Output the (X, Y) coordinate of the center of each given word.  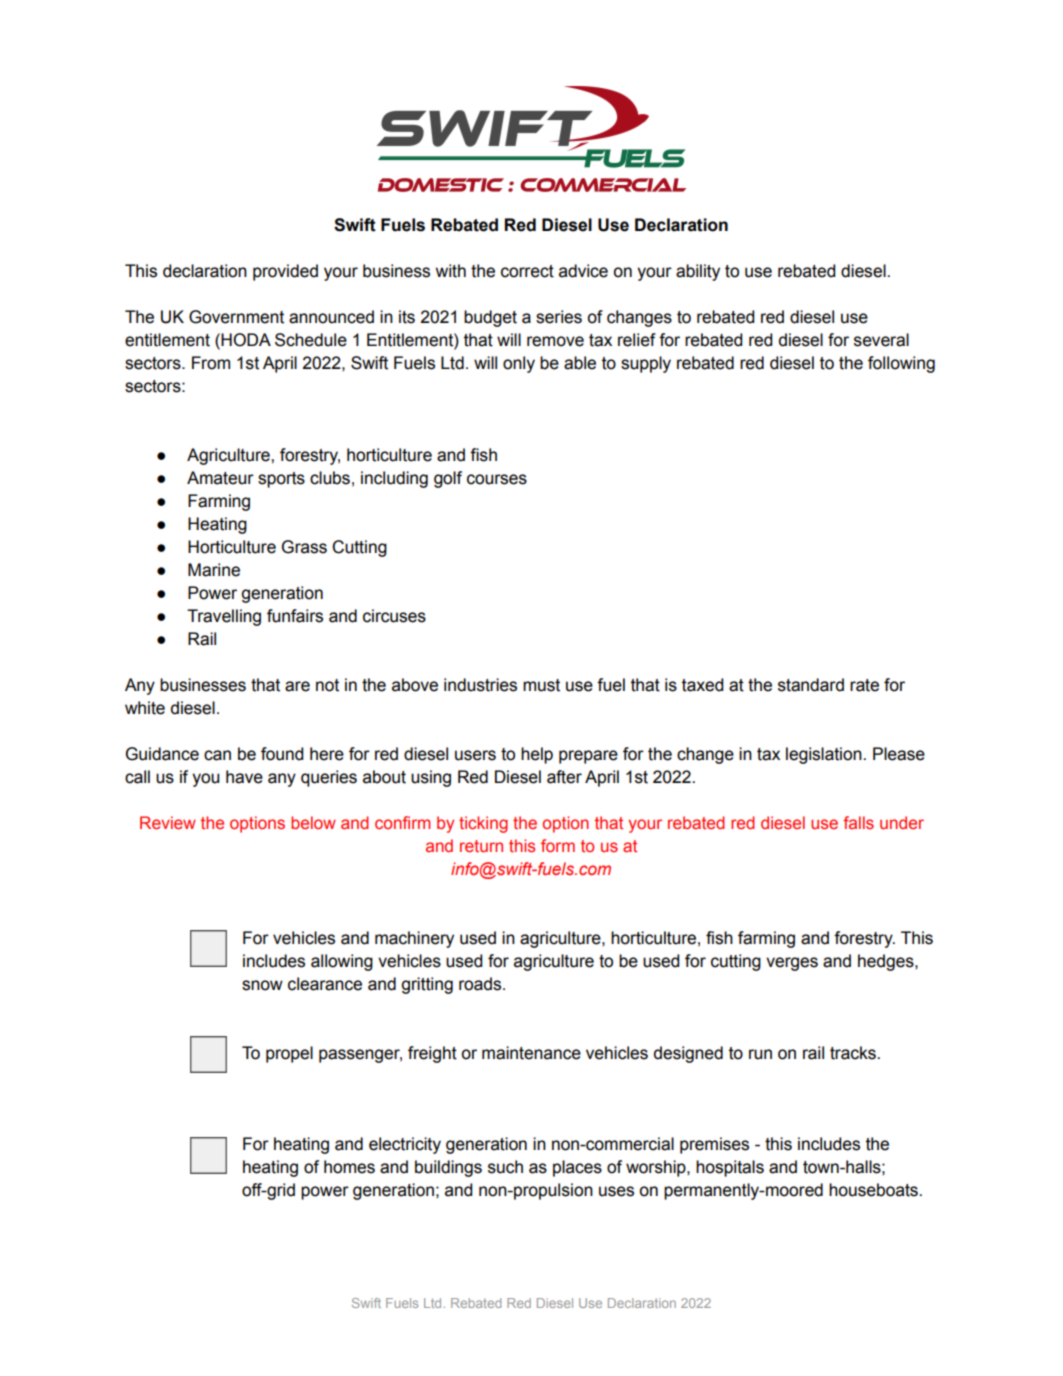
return (481, 846)
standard (811, 685)
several (881, 340)
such (505, 1167)
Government (236, 317)
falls (858, 822)
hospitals (730, 1168)
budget (490, 318)
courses (497, 479)
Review (168, 822)
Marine (214, 570)
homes (349, 1167)
